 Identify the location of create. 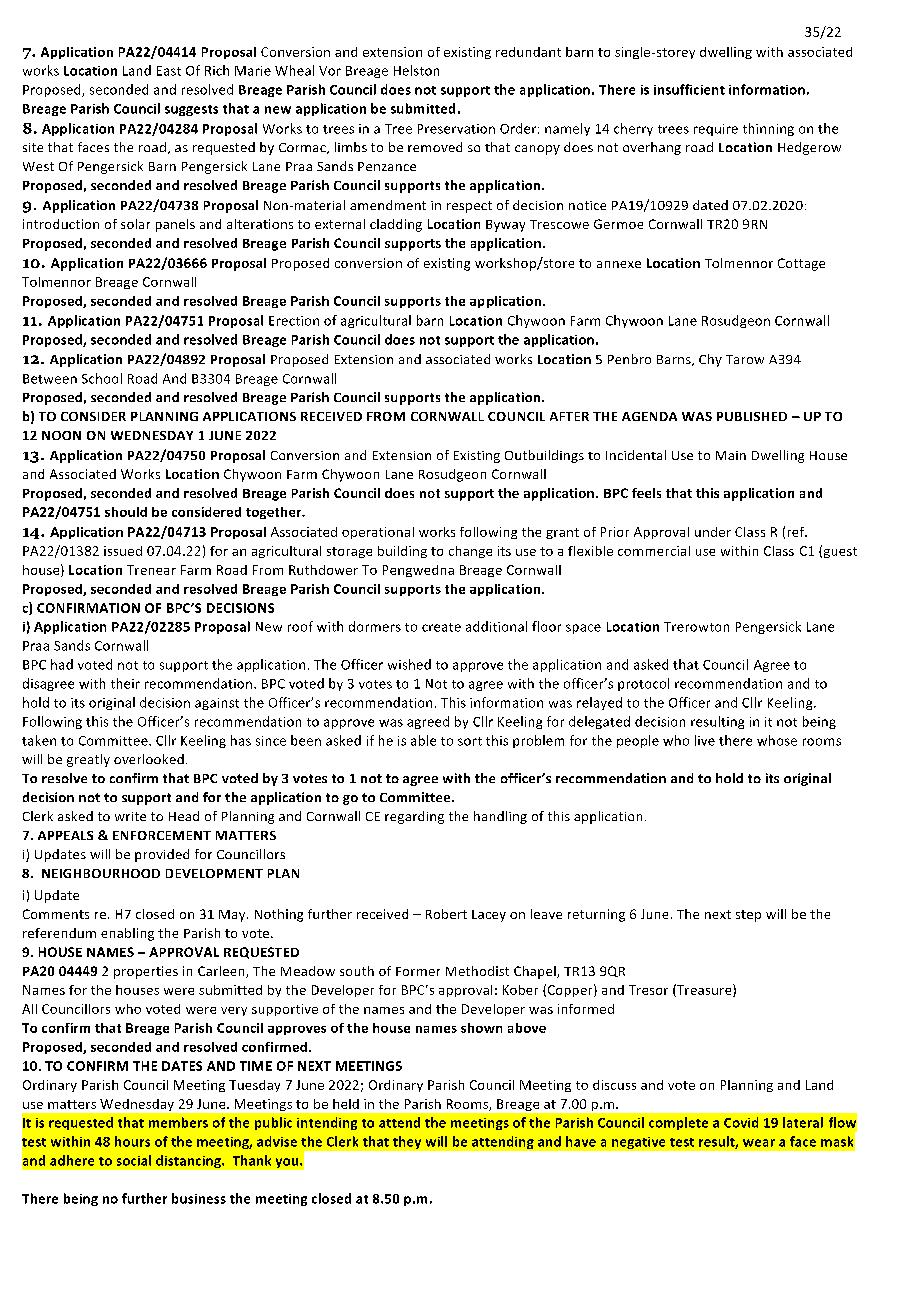
(441, 627).
